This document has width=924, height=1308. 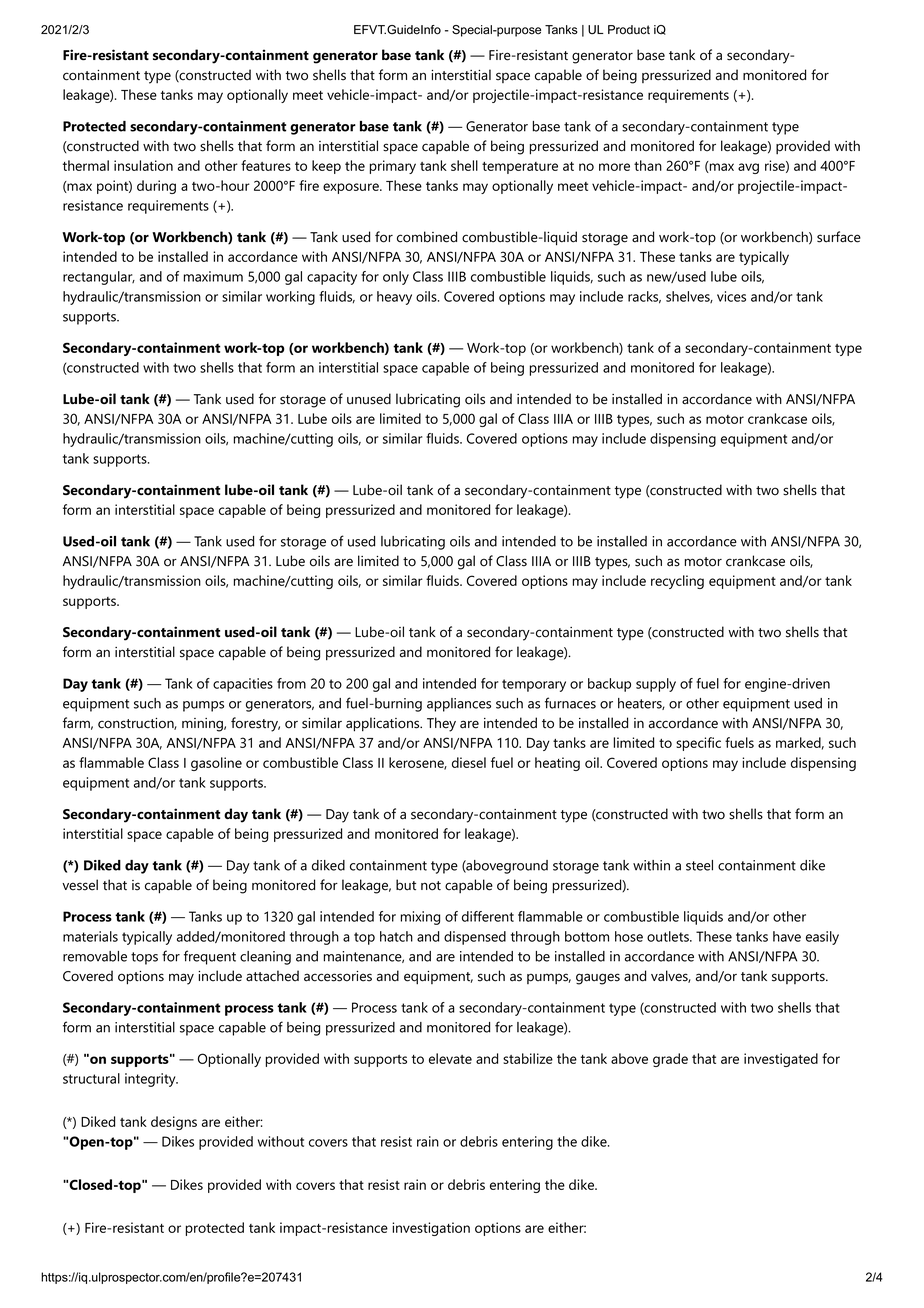 I want to click on designs, so click(x=174, y=1123).
